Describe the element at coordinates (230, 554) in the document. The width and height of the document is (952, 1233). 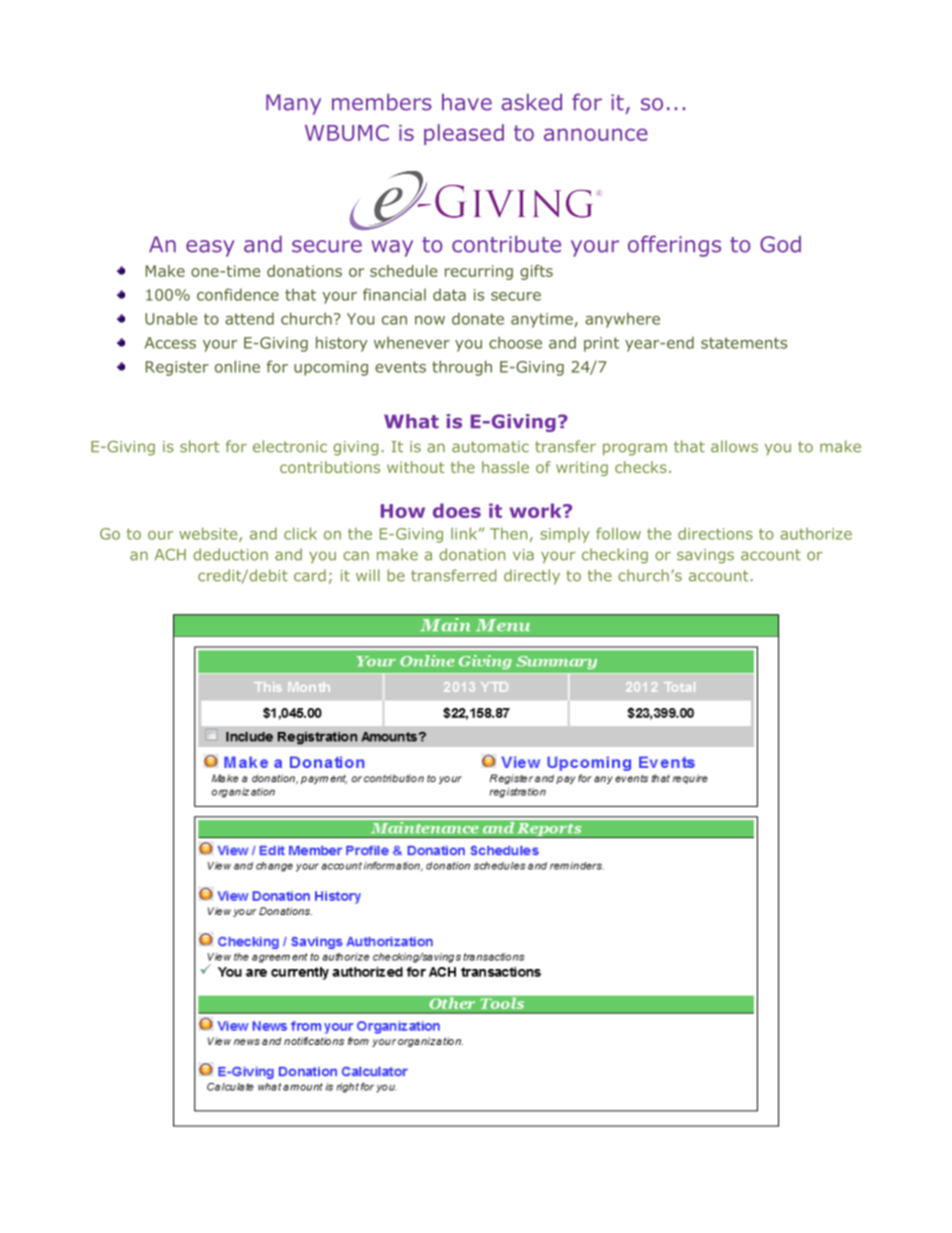
I see `deduction` at that location.
